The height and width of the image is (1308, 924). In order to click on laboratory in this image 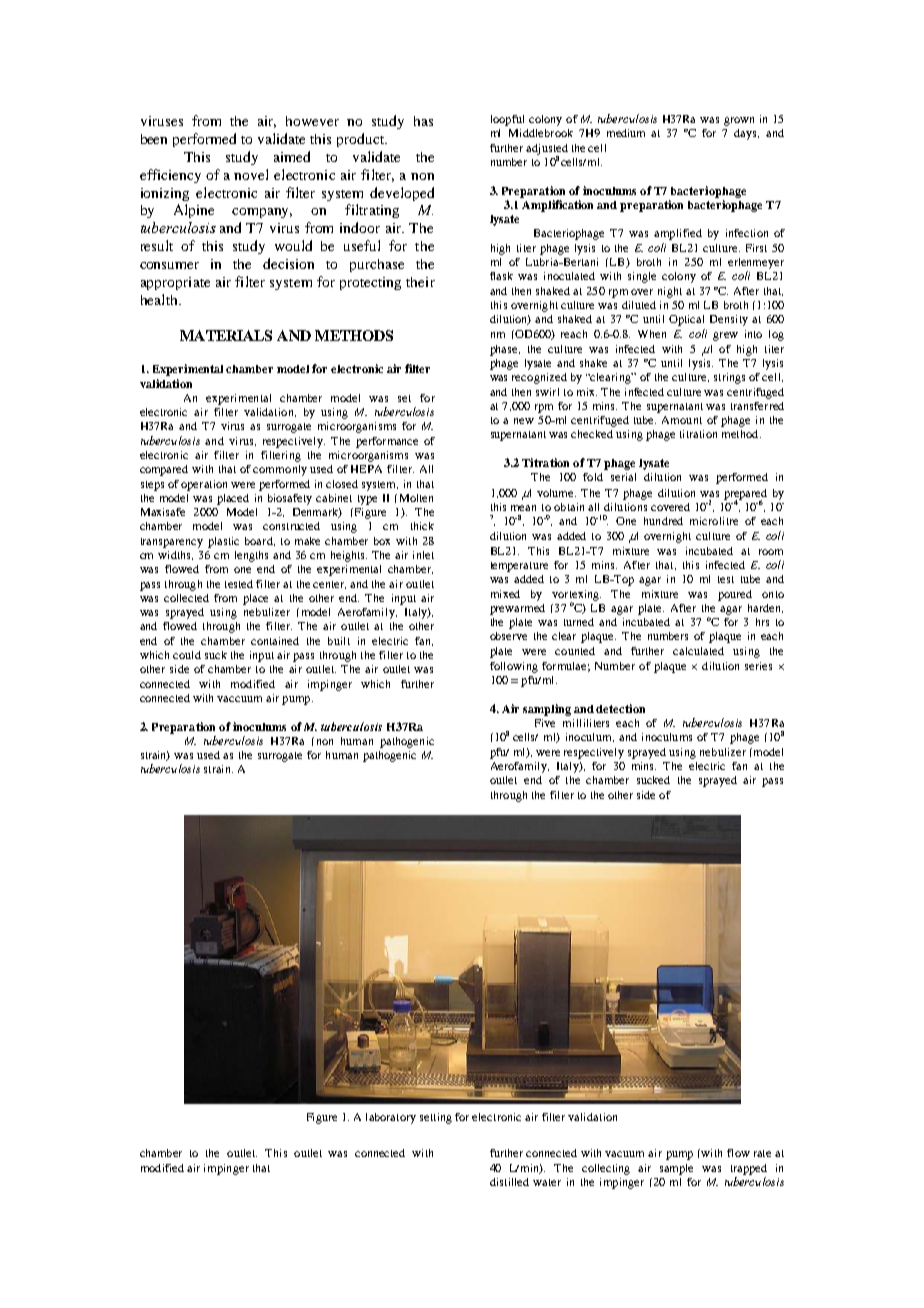, I will do `click(391, 1118)`.
